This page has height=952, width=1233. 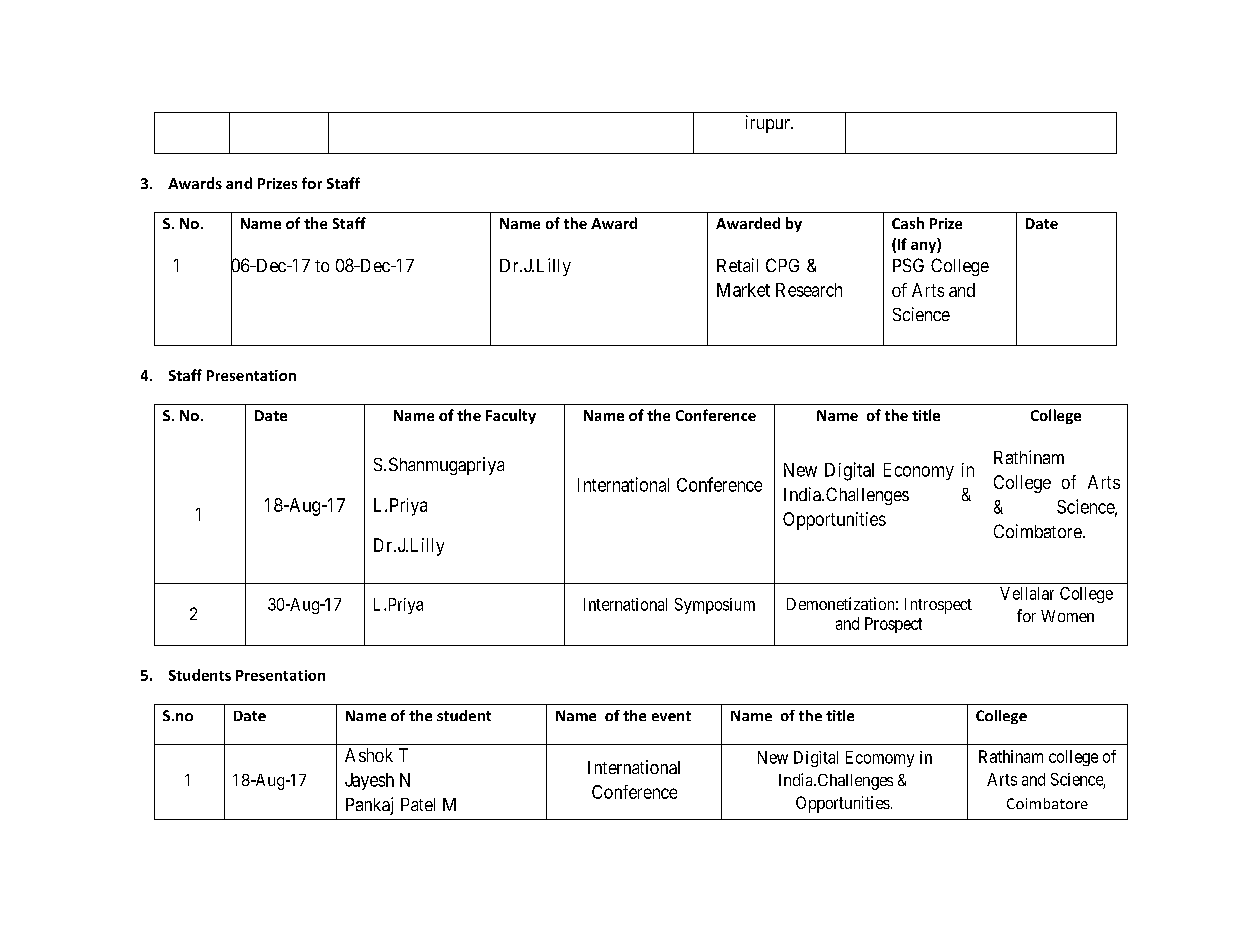 I want to click on CPG, so click(x=782, y=265).
